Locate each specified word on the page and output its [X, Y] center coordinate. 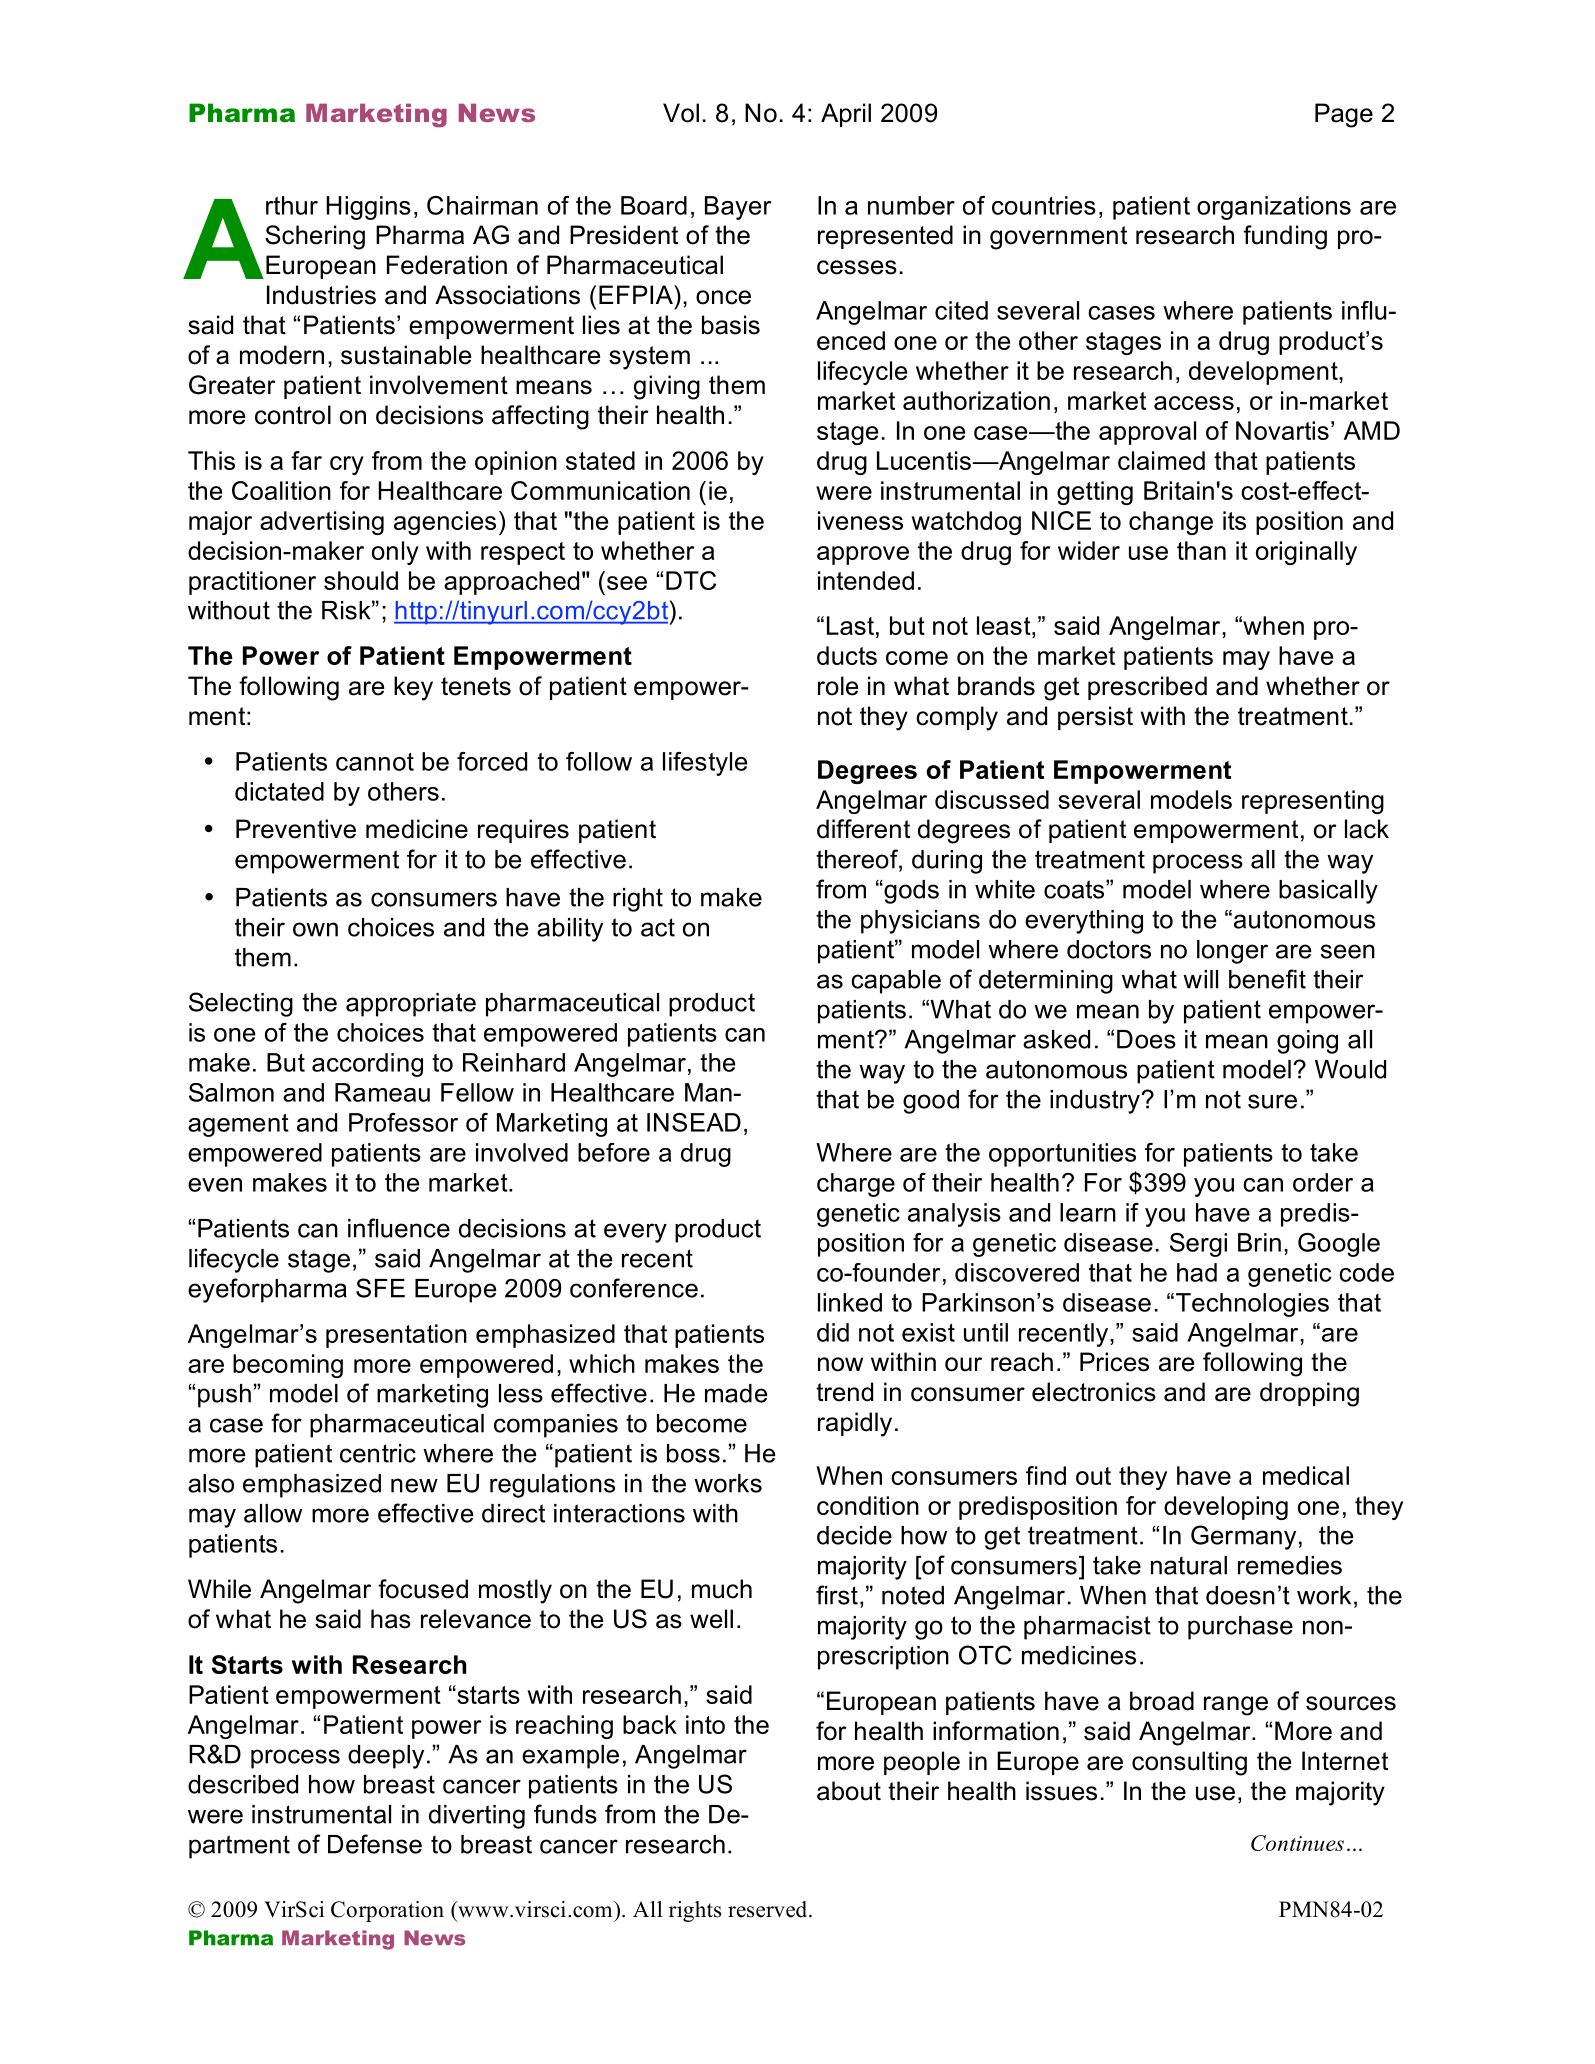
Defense [375, 1844]
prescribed [1147, 688]
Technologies [1252, 1305]
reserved [769, 1909]
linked [850, 1302]
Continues [1297, 1843]
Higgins [368, 208]
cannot [375, 762]
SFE [380, 1288]
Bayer [738, 208]
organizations [1274, 208]
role [838, 686]
